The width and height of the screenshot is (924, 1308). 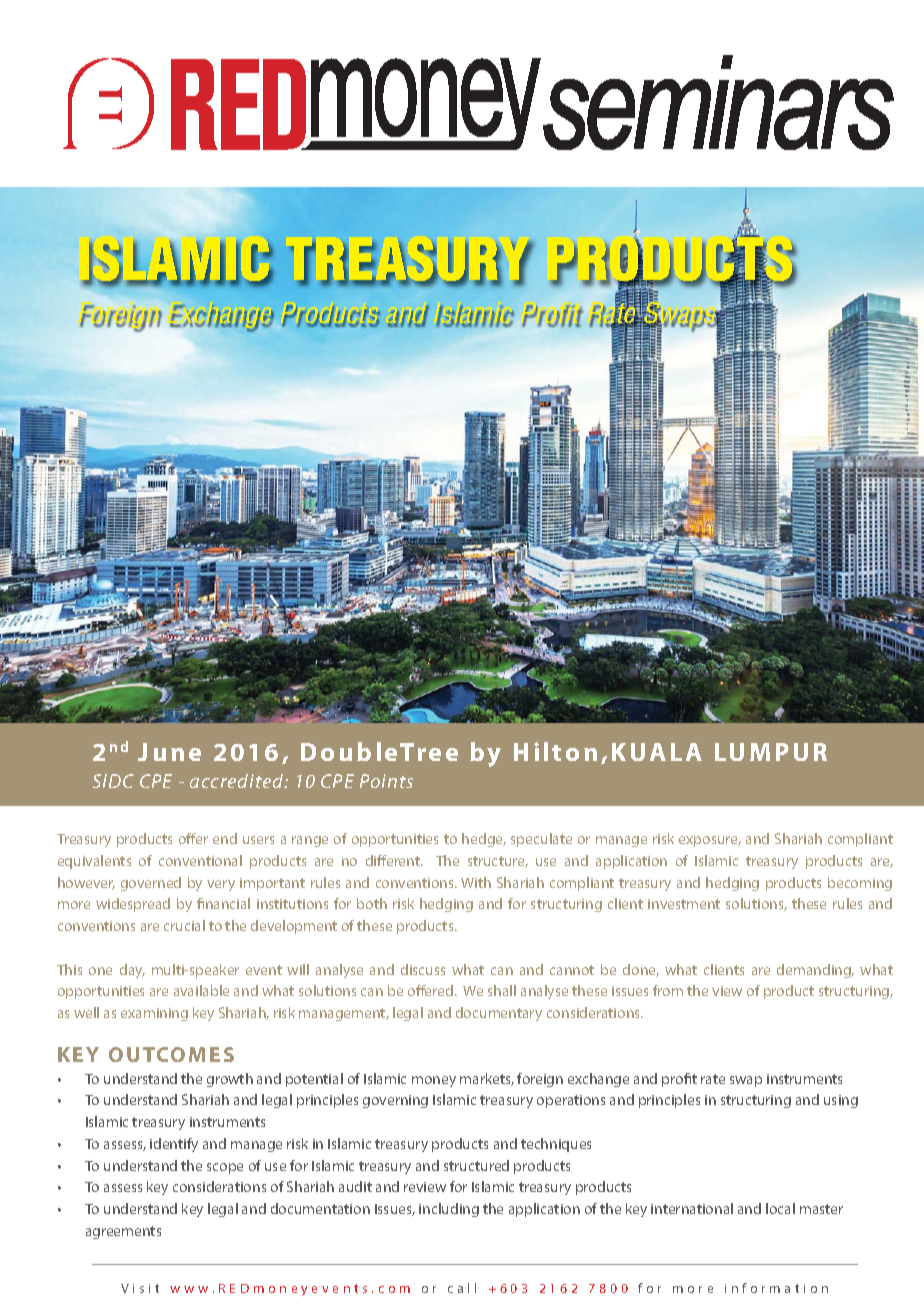 What do you see at coordinates (684, 904) in the screenshot?
I see `investment` at bounding box center [684, 904].
